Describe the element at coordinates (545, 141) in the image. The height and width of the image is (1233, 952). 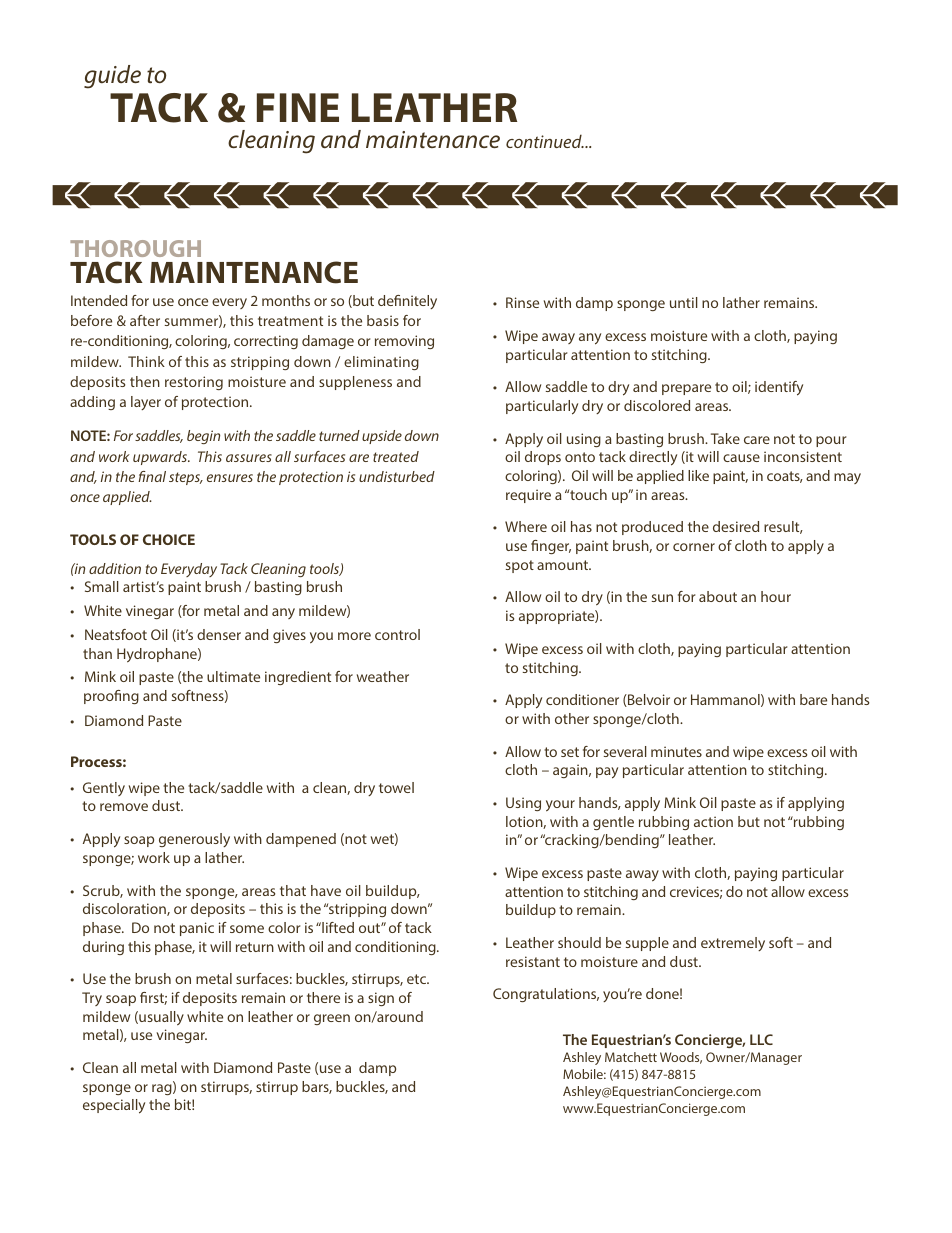
I see `continued` at that location.
